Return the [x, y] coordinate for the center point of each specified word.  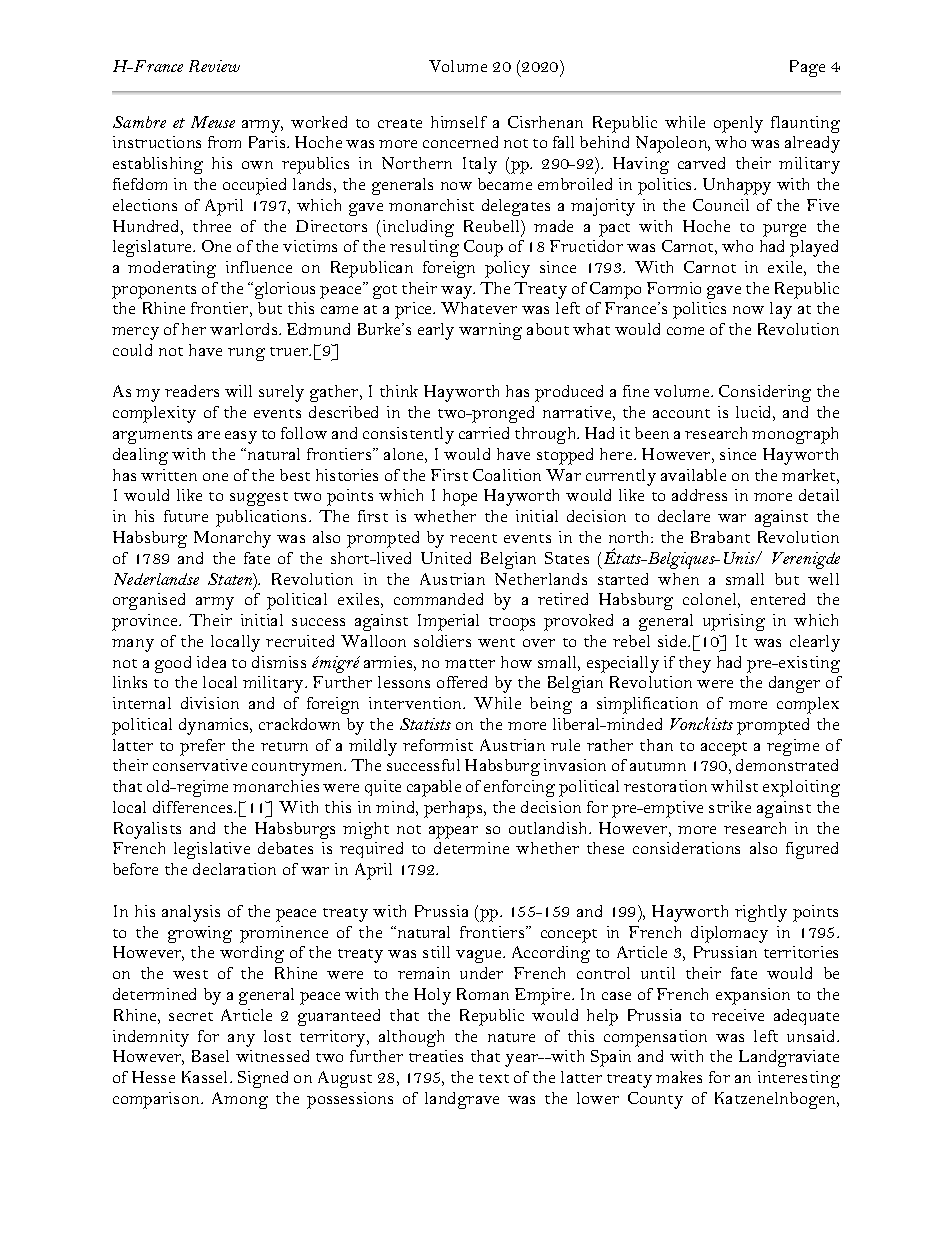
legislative [212, 850]
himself [459, 122]
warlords [245, 329]
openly [738, 124]
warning [490, 331]
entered [778, 599]
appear [453, 832]
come [685, 331]
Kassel [206, 1077]
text [494, 1078]
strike [730, 807]
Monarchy [232, 539]
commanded [438, 599]
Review [214, 66]
